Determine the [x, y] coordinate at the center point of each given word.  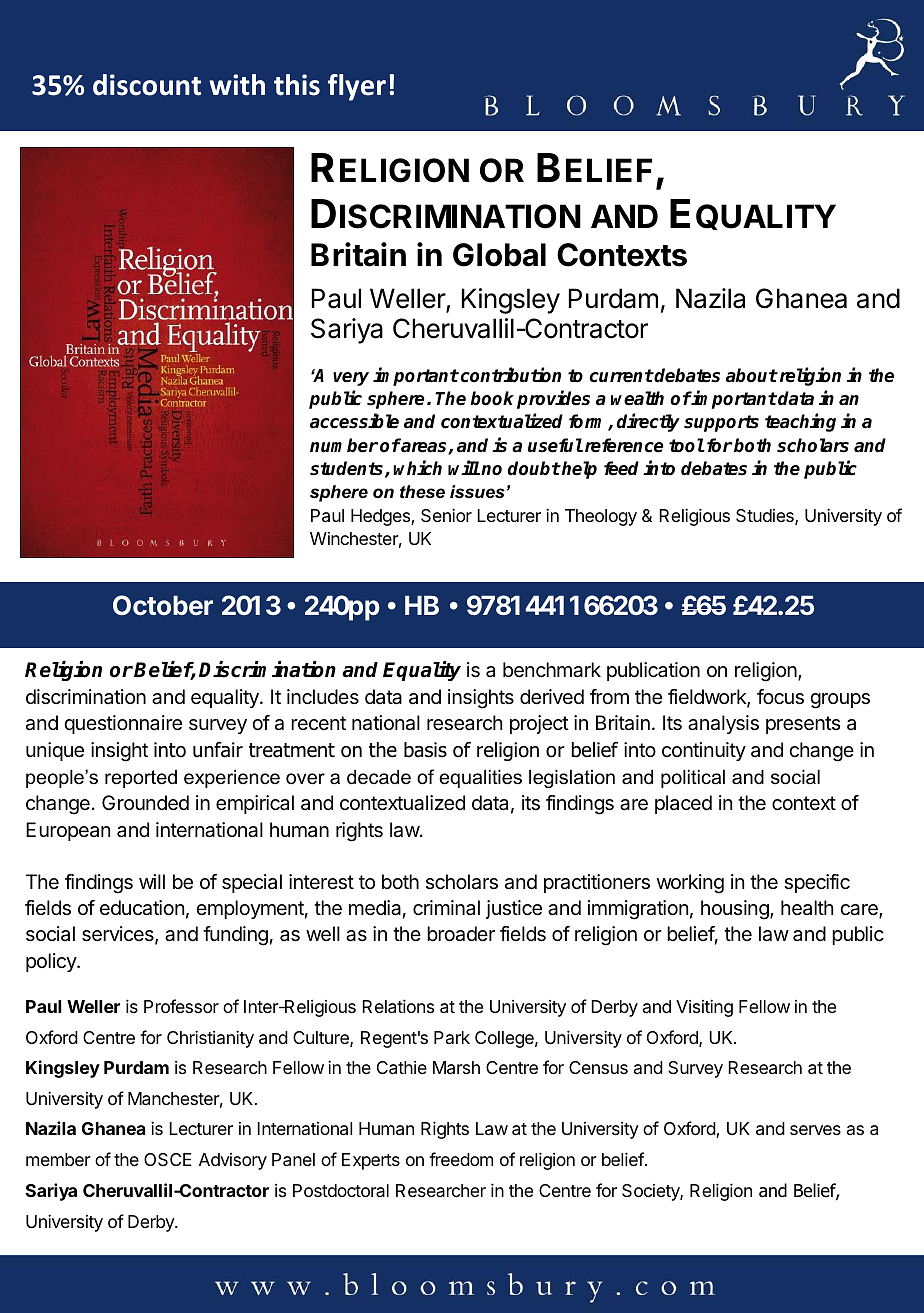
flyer [357, 87]
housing [736, 910]
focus [780, 697]
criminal [446, 908]
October [163, 605]
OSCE [168, 1159]
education [142, 908]
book [492, 398]
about [752, 375]
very [351, 379]
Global [499, 255]
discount [147, 85]
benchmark [552, 670]
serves [815, 1130]
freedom [461, 1159]
